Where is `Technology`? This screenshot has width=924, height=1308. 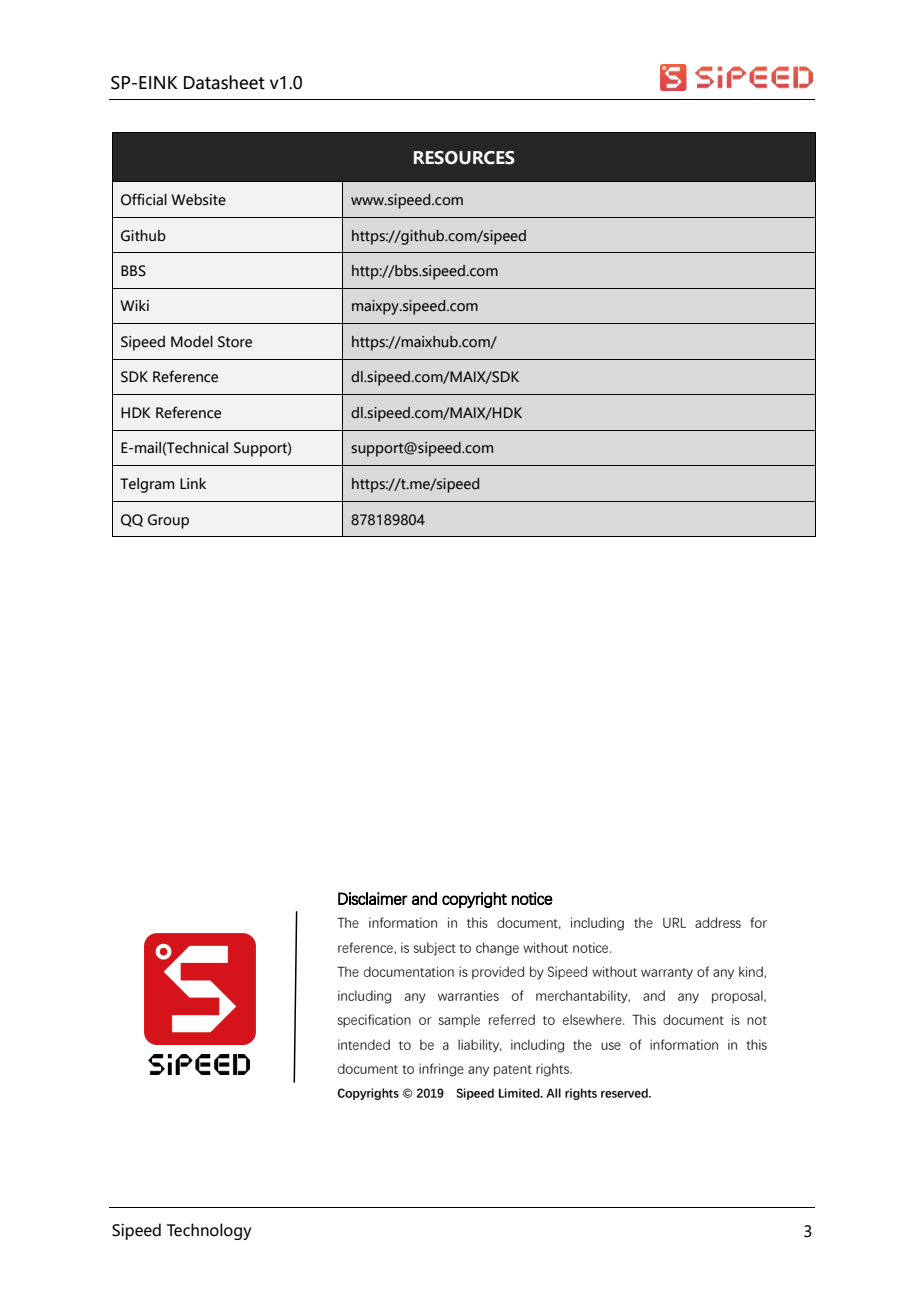 Technology is located at coordinates (209, 1231).
